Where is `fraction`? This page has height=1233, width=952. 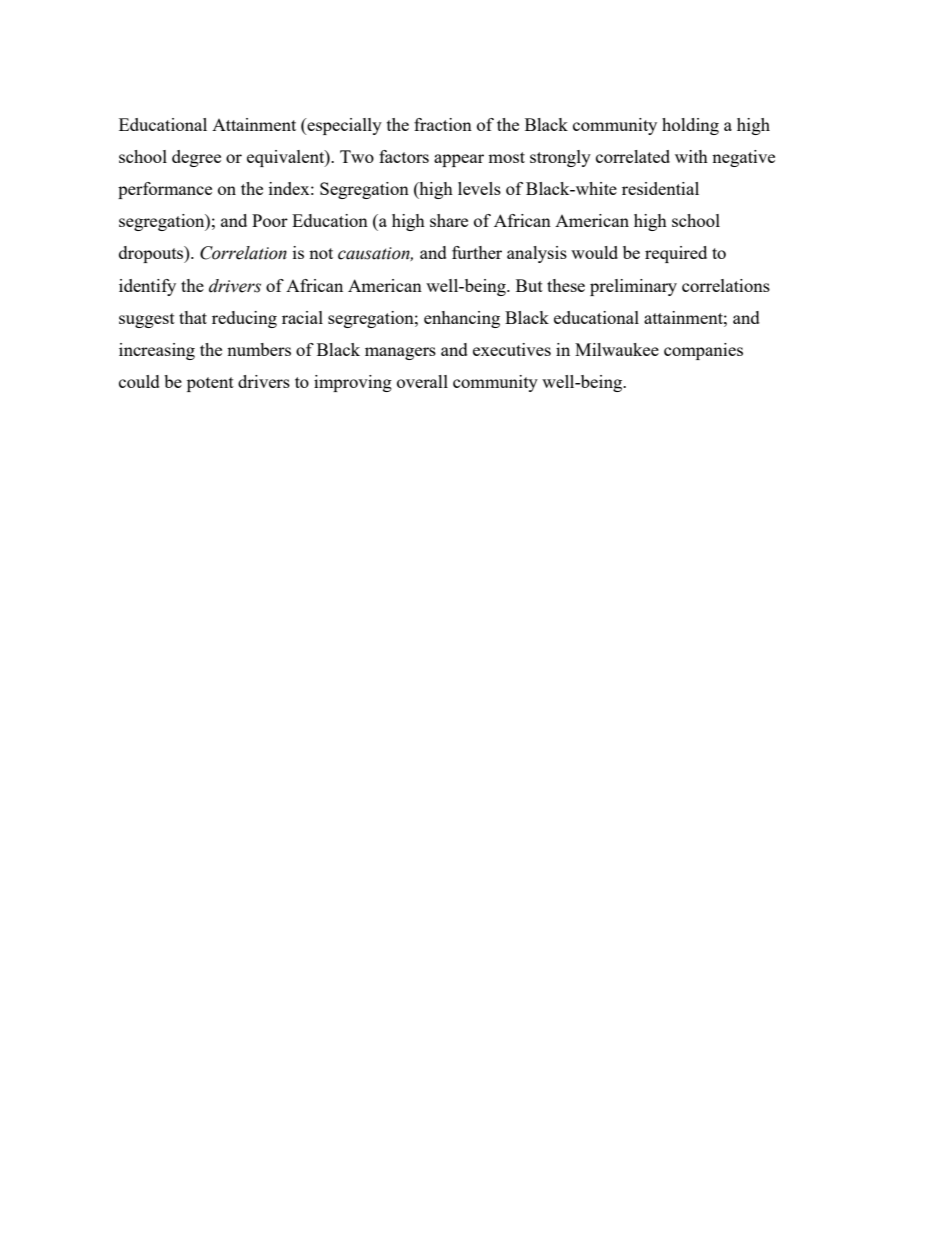 fraction is located at coordinates (443, 124).
